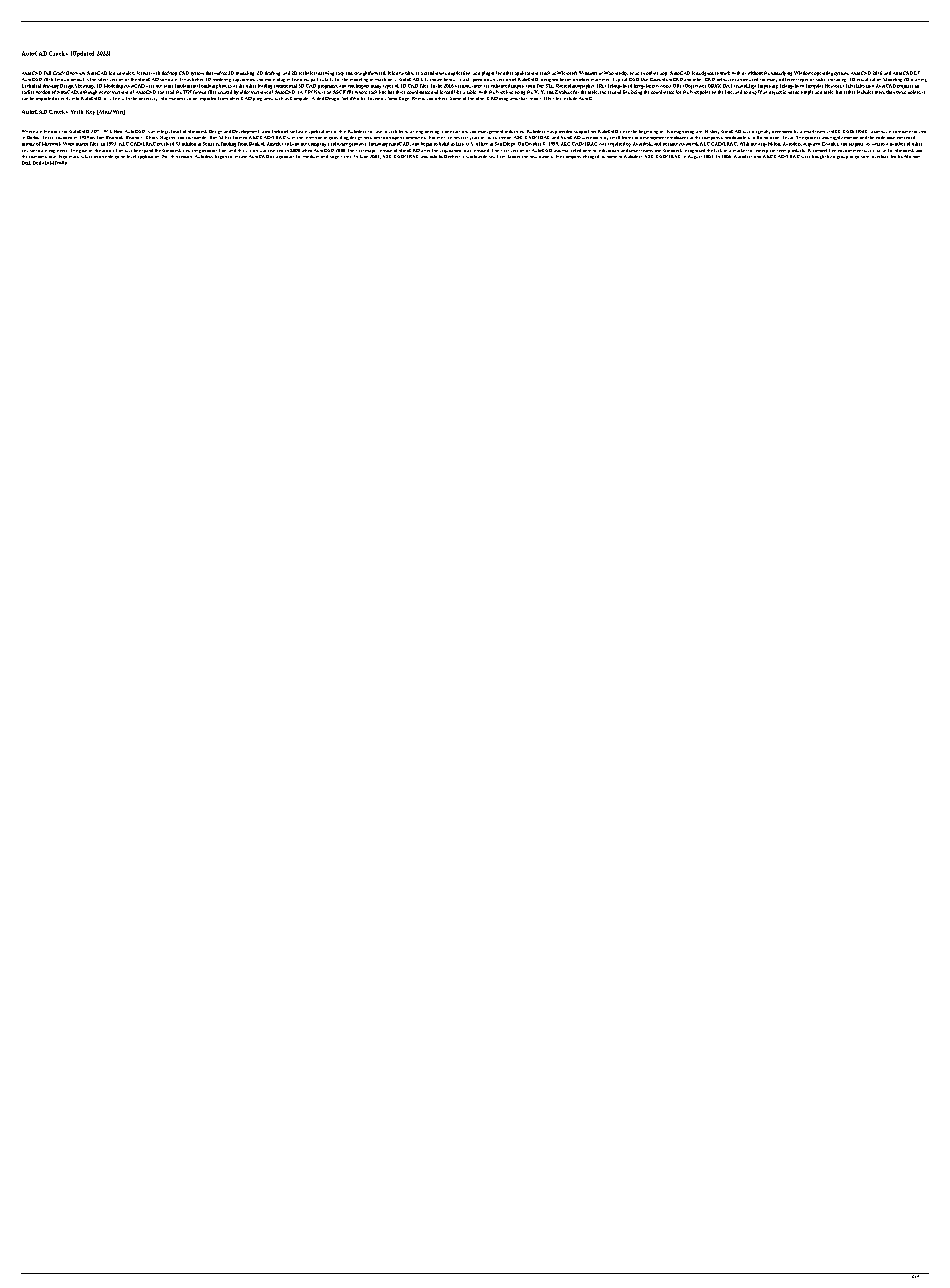 The width and height of the screenshot is (950, 1288). Describe the element at coordinates (823, 73) in the screenshot. I see `operating` at that location.
